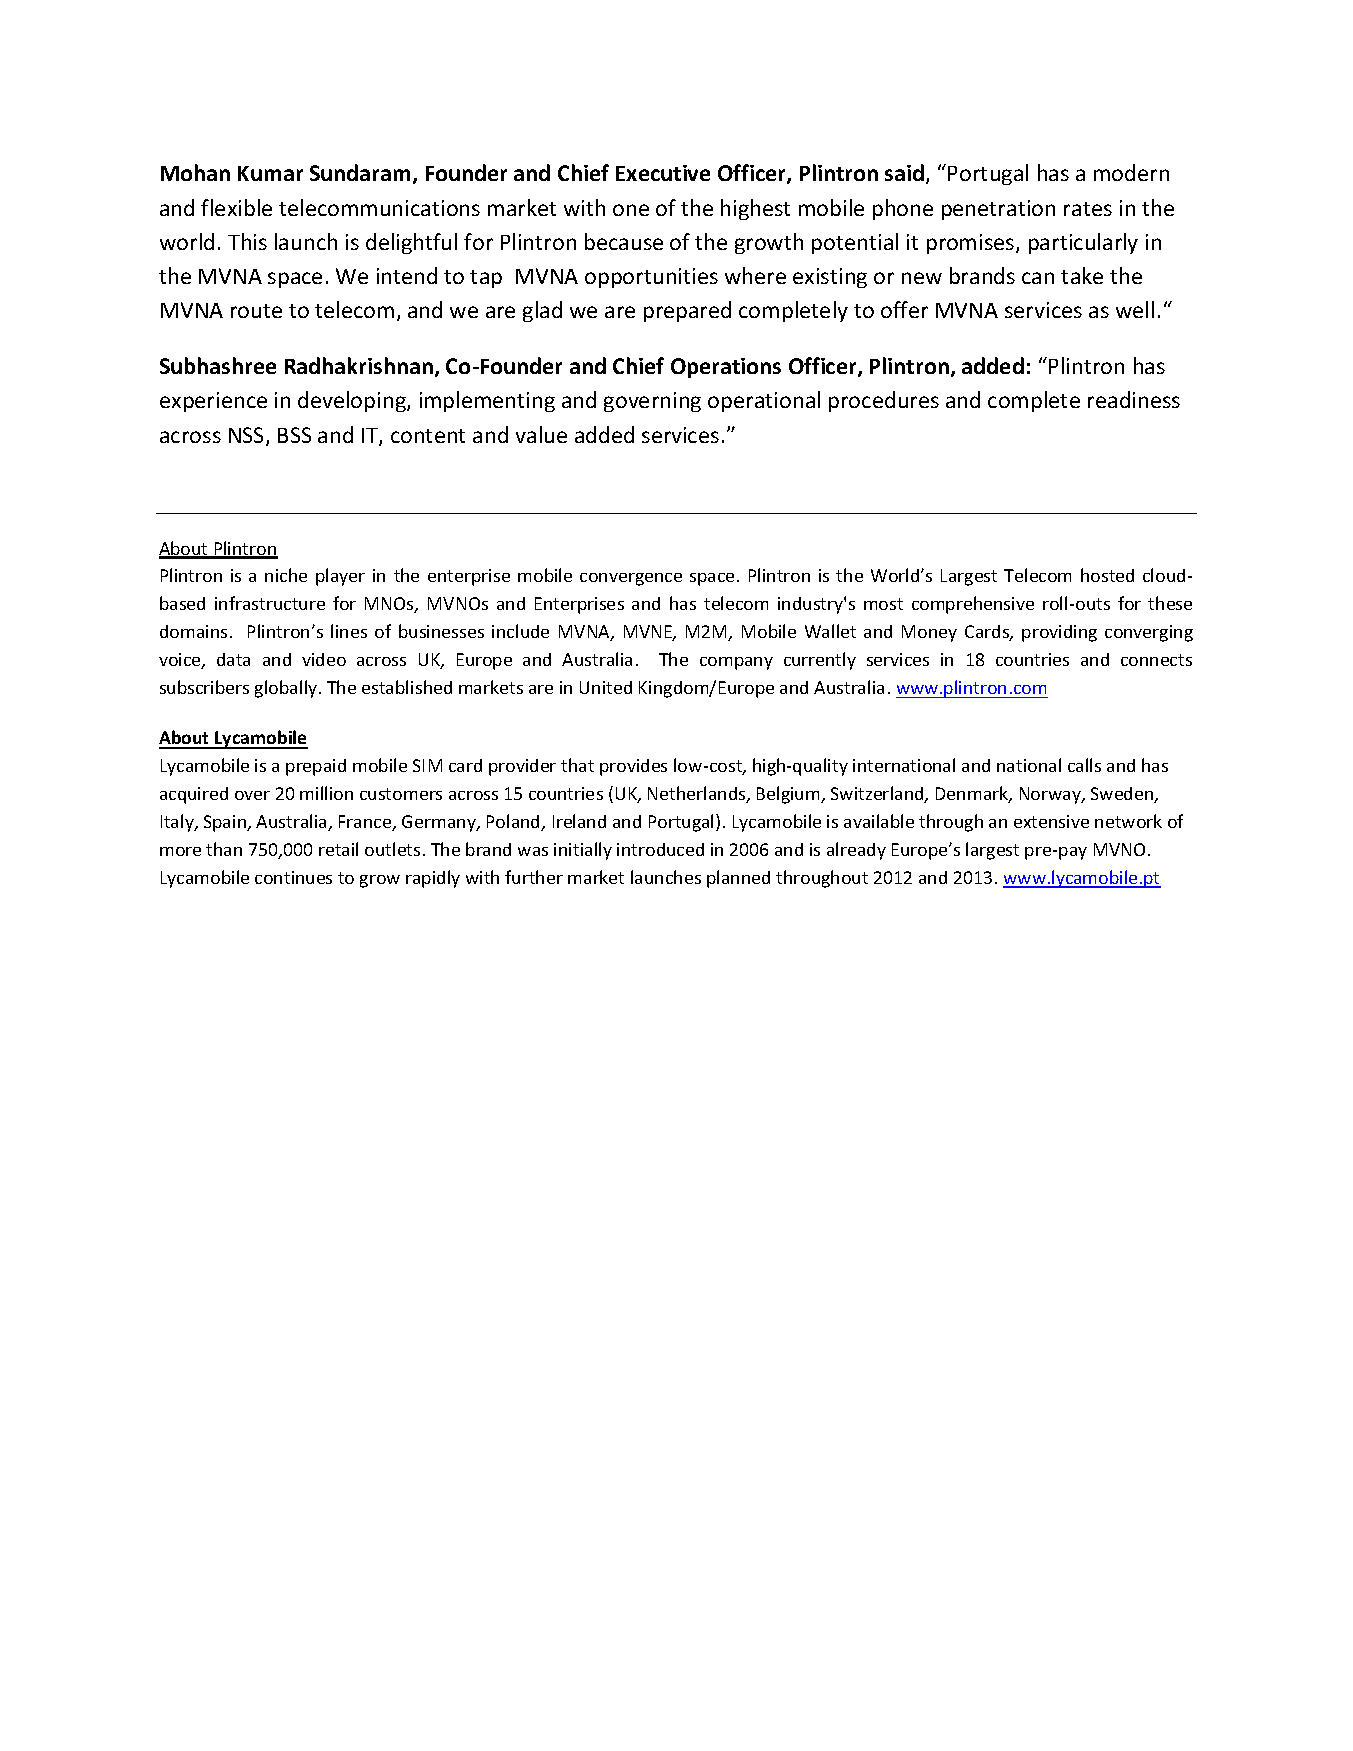 The height and width of the screenshot is (1751, 1353). Describe the element at coordinates (338, 849) in the screenshot. I see `retail` at that location.
